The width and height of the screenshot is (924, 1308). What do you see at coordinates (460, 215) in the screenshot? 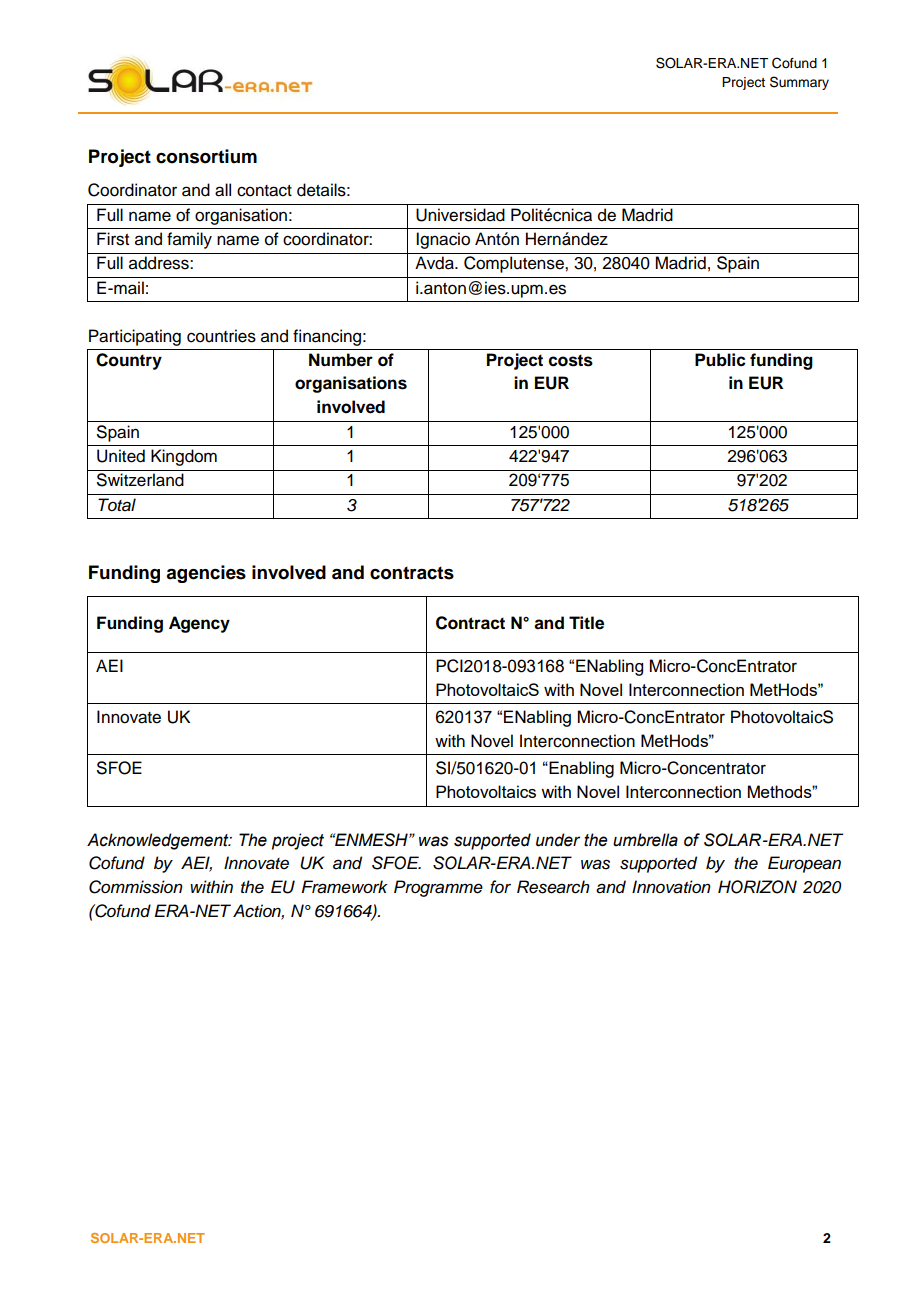
I see `Universidad` at bounding box center [460, 215].
